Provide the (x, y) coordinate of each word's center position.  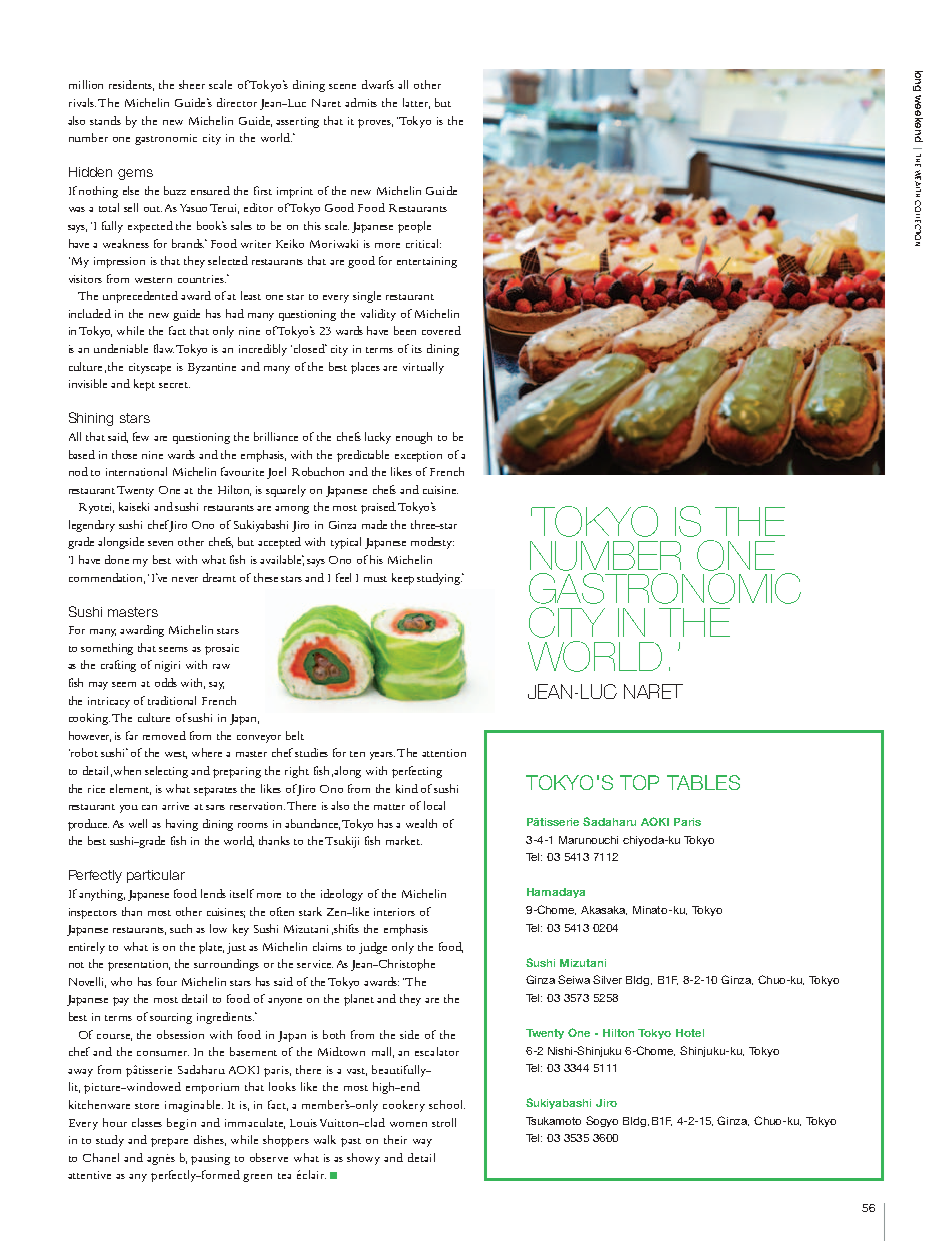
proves (375, 123)
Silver (607, 979)
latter (416, 103)
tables (703, 782)
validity (378, 315)
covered (441, 330)
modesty (432, 543)
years (382, 756)
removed (164, 735)
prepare (169, 1142)
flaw (164, 348)
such (181, 928)
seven (160, 543)
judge (373, 948)
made (374, 524)
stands (105, 120)
